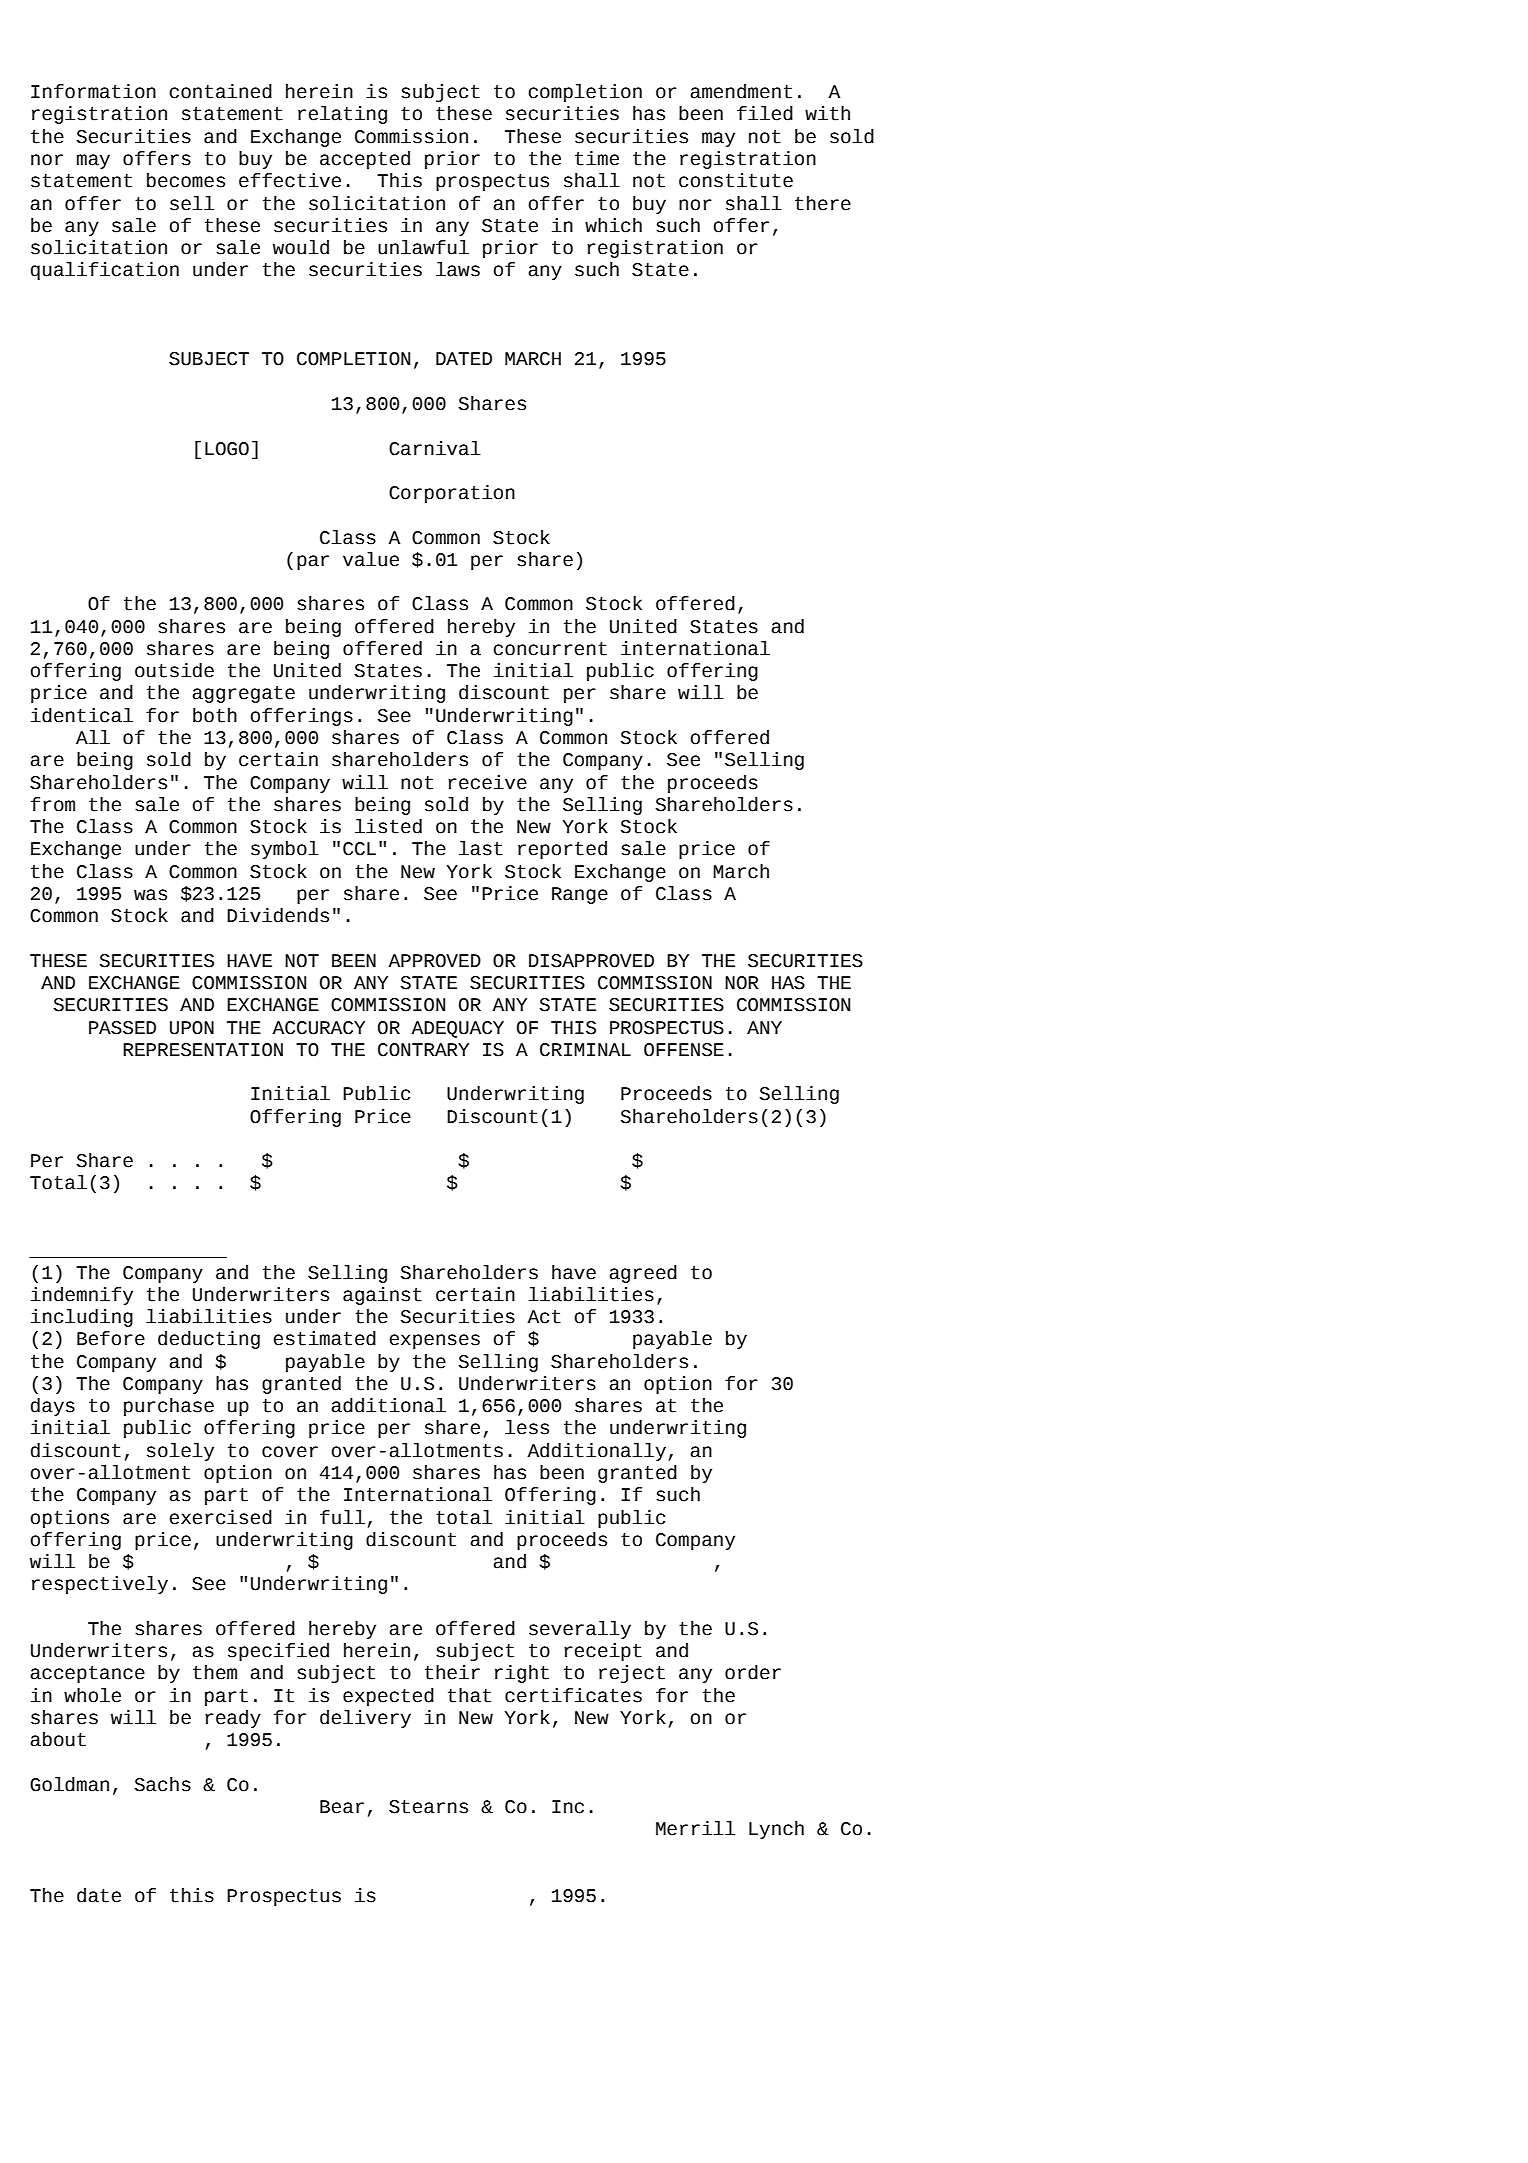 This document has height=2163, width=1528. What do you see at coordinates (162, 1784) in the document?
I see `Sachs` at bounding box center [162, 1784].
